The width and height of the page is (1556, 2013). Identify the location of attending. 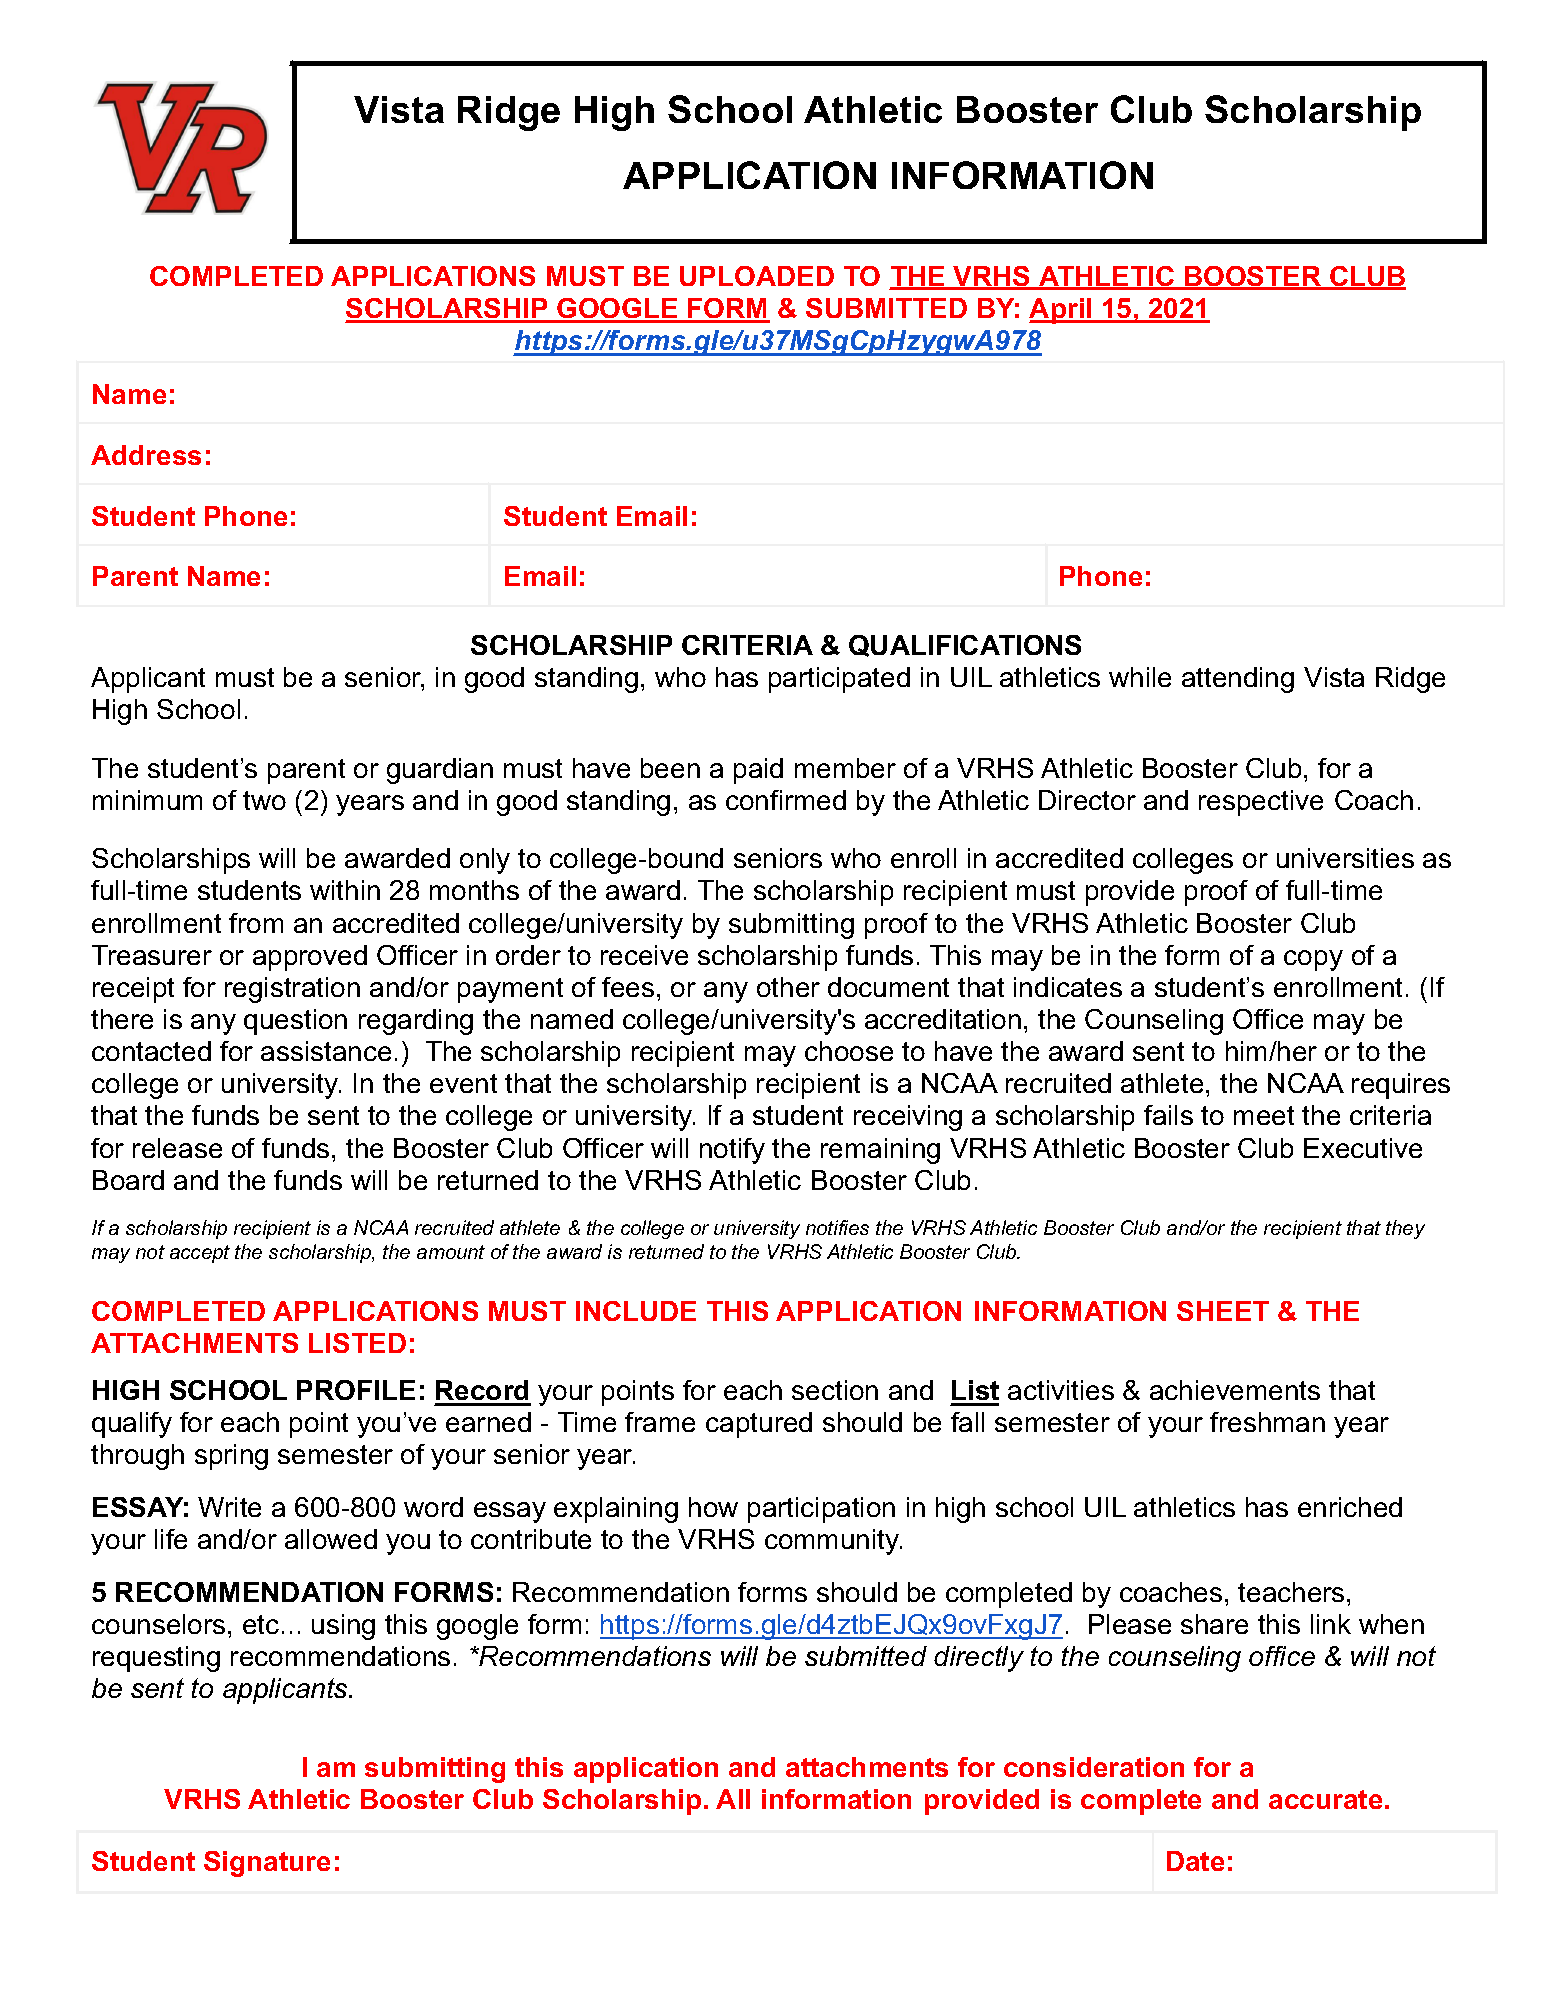
(1238, 680).
